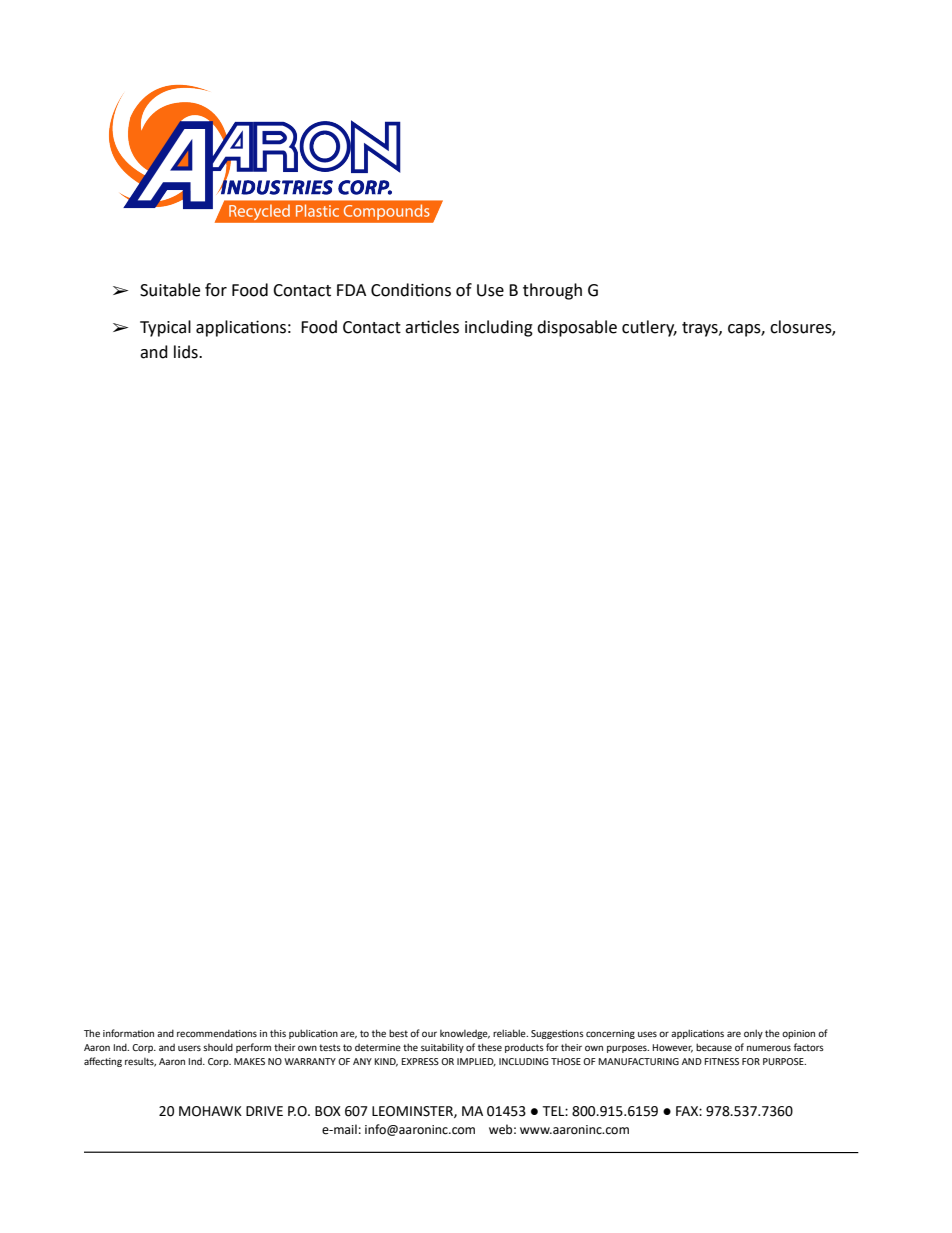  Describe the element at coordinates (165, 328) in the page. I see `Typical` at that location.
